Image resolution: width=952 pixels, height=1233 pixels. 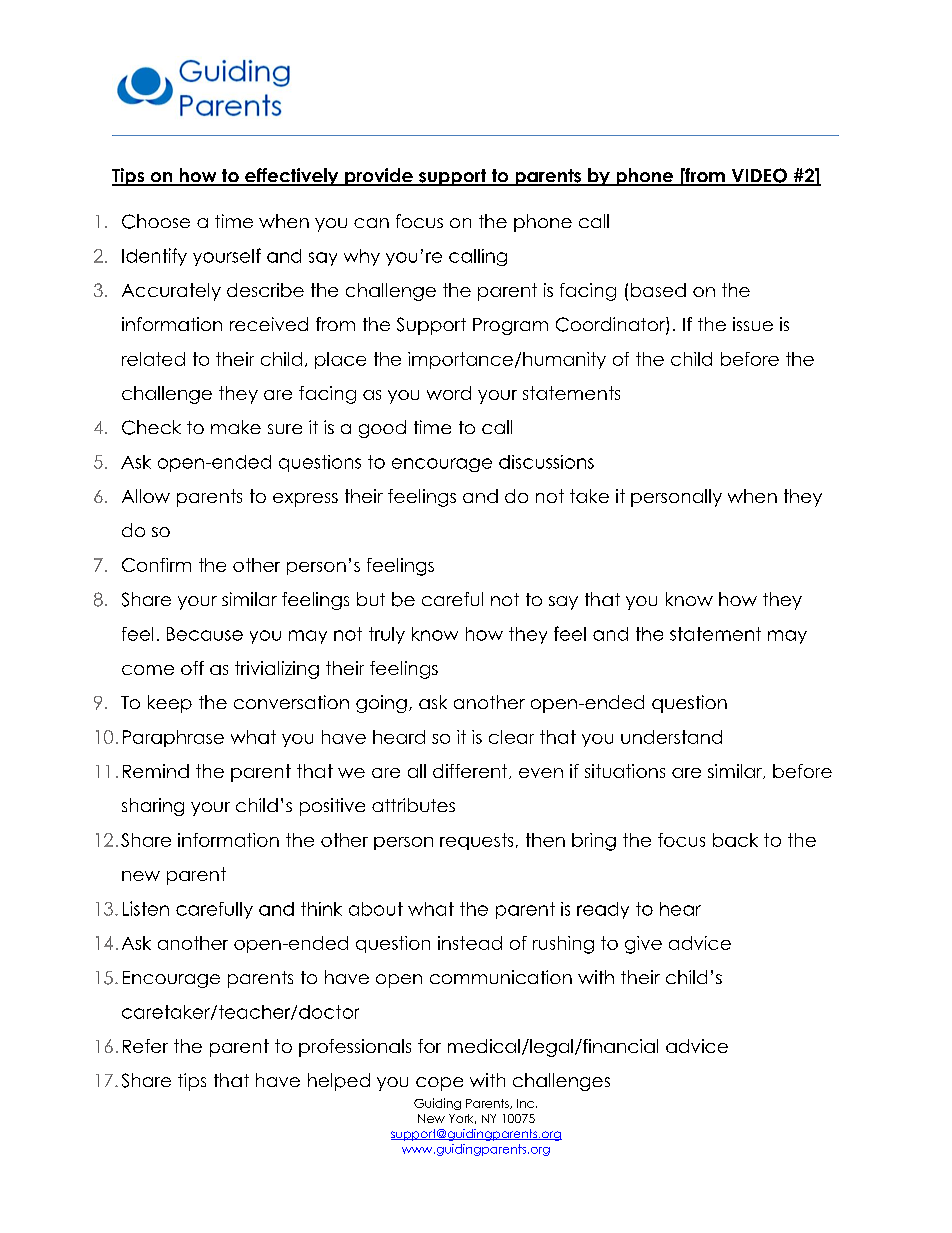 What do you see at coordinates (156, 221) in the screenshot?
I see `Choose` at bounding box center [156, 221].
